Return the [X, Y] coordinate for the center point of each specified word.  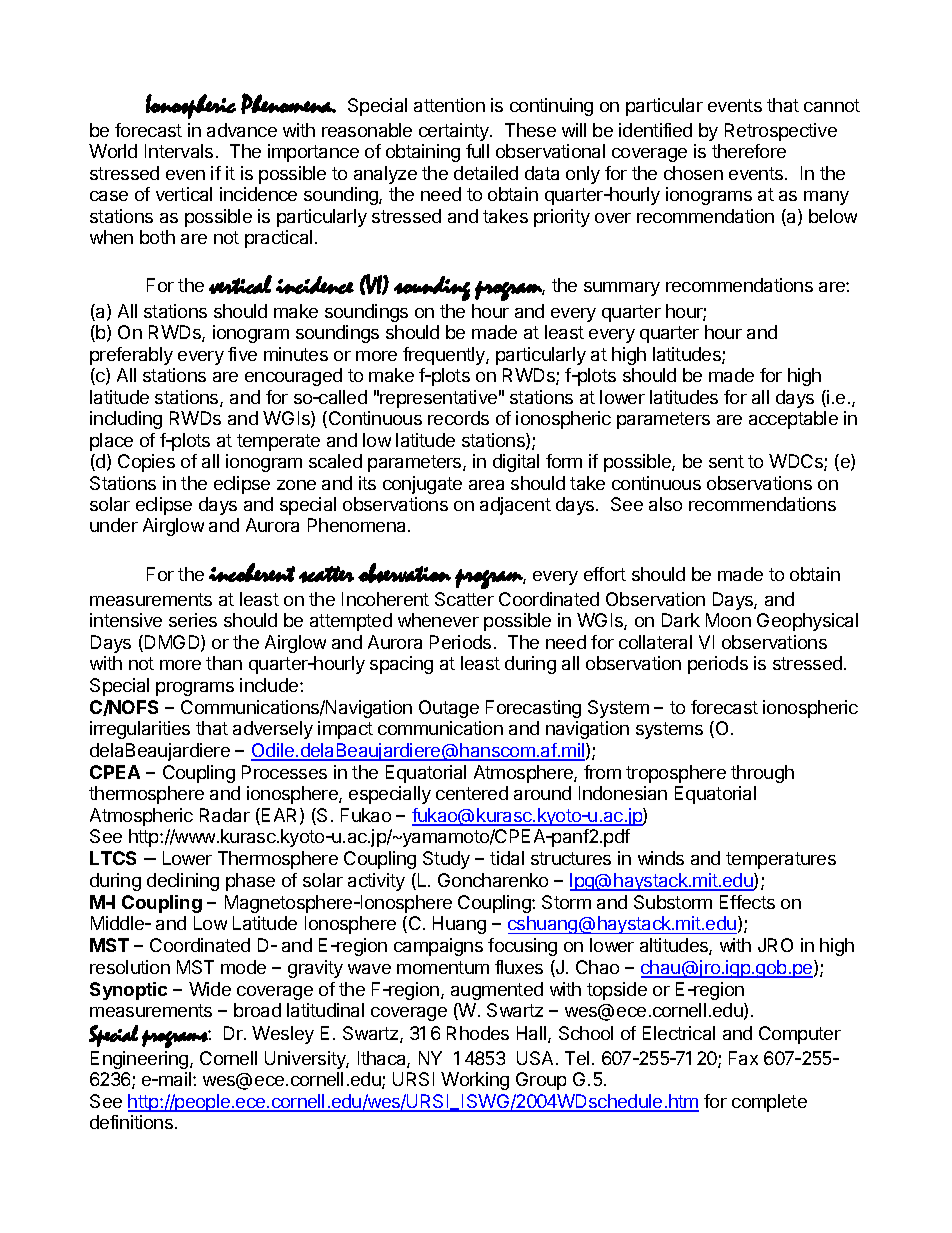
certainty [455, 132]
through [762, 774]
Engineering [141, 1060]
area [486, 485]
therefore [749, 151]
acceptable [793, 420]
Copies [146, 463]
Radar [225, 815]
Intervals [179, 151]
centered [472, 793]
